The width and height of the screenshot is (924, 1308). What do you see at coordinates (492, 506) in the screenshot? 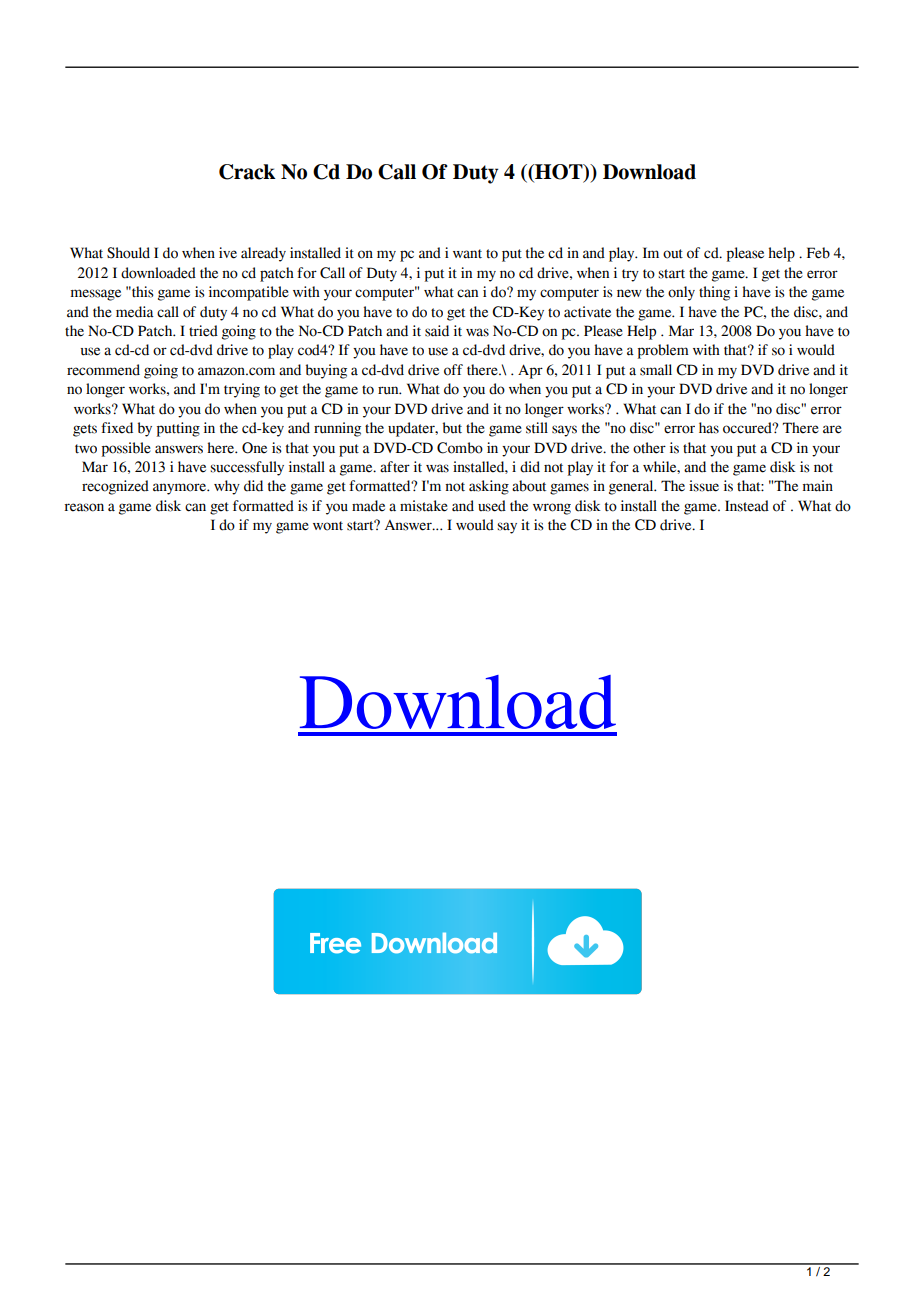
I see `used` at bounding box center [492, 506].
